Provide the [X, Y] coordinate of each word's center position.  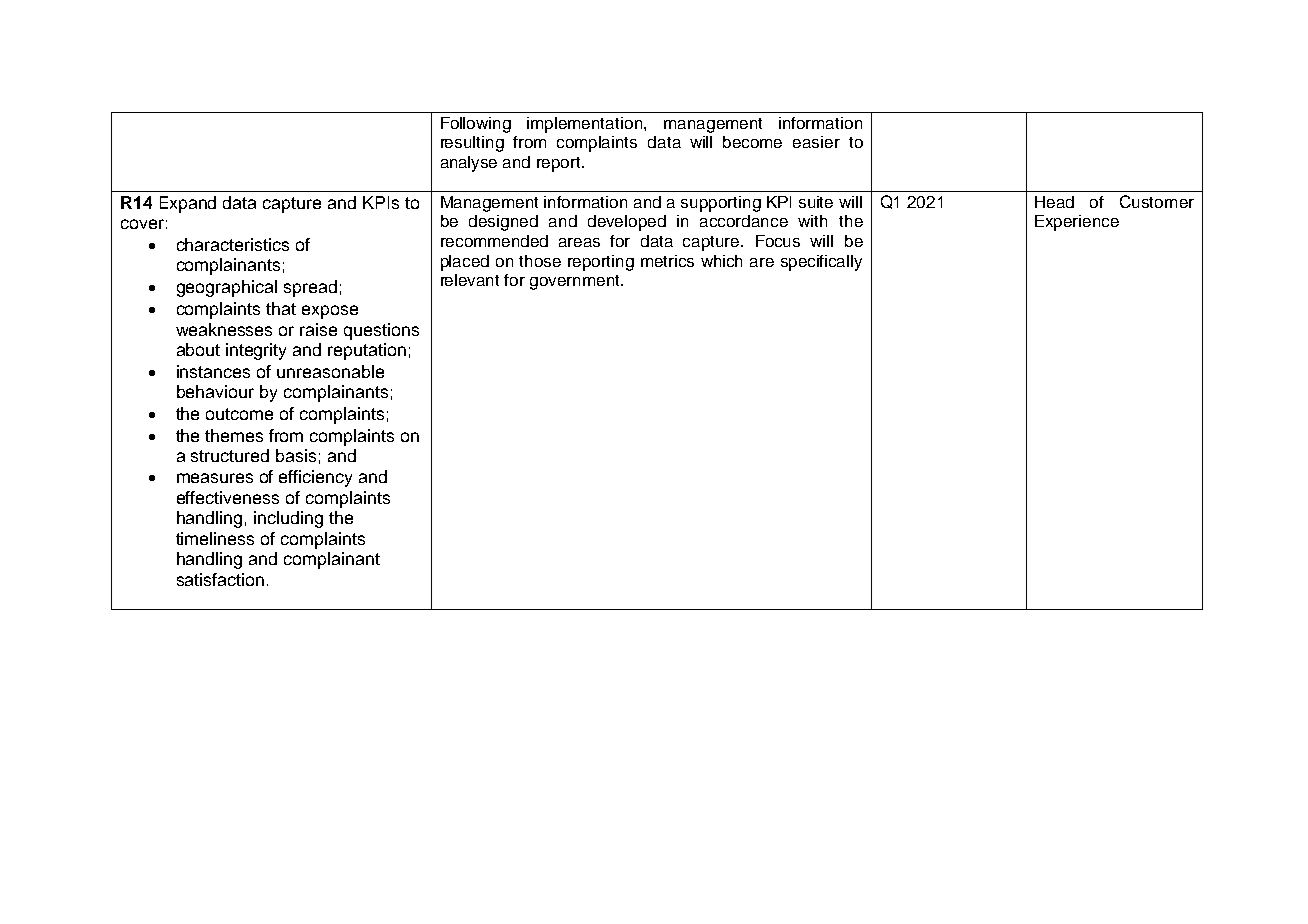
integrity [256, 351]
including [288, 519]
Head [1054, 202]
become [752, 142]
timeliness [215, 538]
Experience [1077, 223]
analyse [469, 164]
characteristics [233, 244]
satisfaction [220, 579]
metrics [667, 261]
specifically [821, 263]
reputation [367, 351]
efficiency [315, 478]
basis [296, 455]
